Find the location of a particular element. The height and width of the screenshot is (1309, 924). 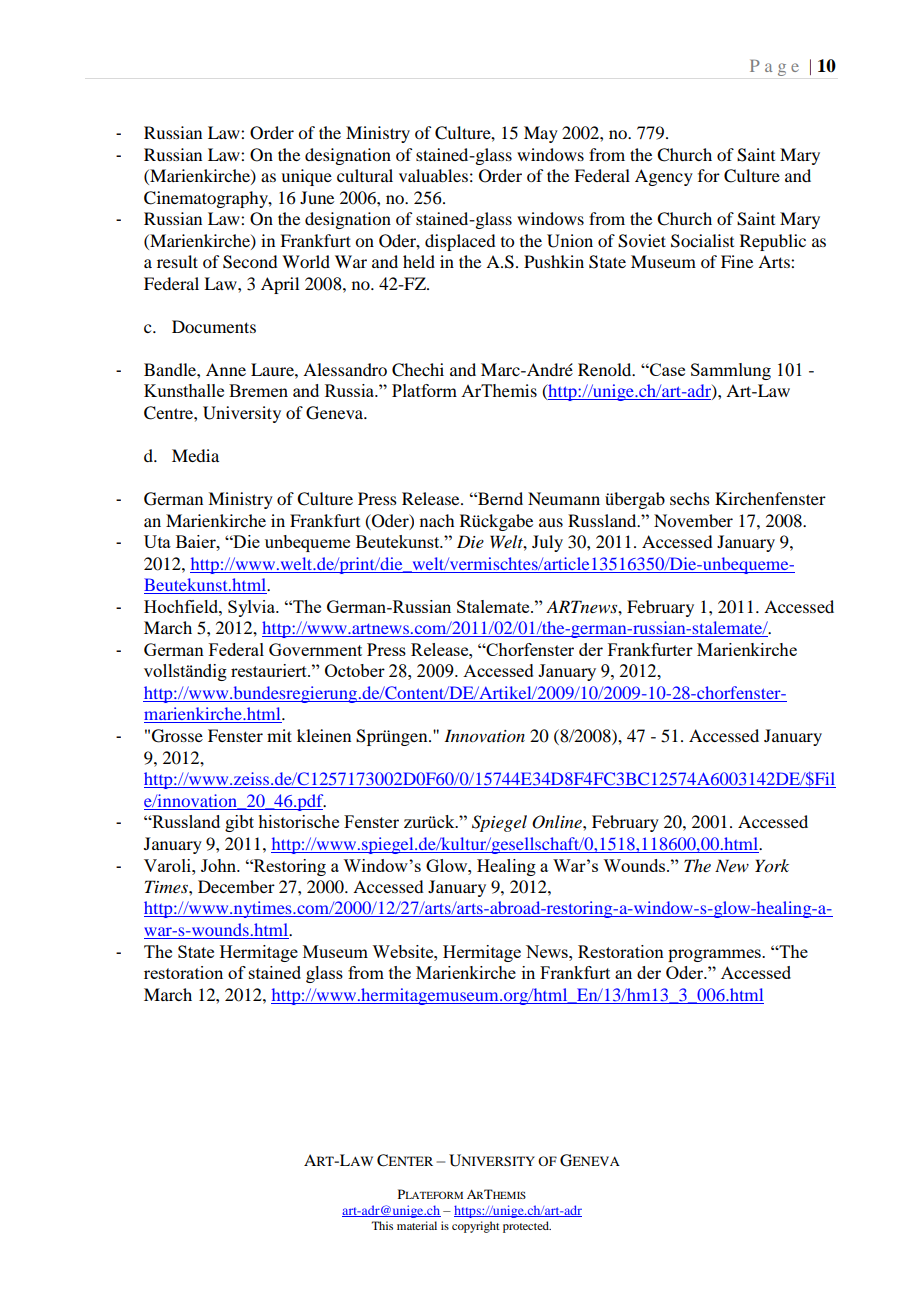

Sylvia is located at coordinates (253, 608).
